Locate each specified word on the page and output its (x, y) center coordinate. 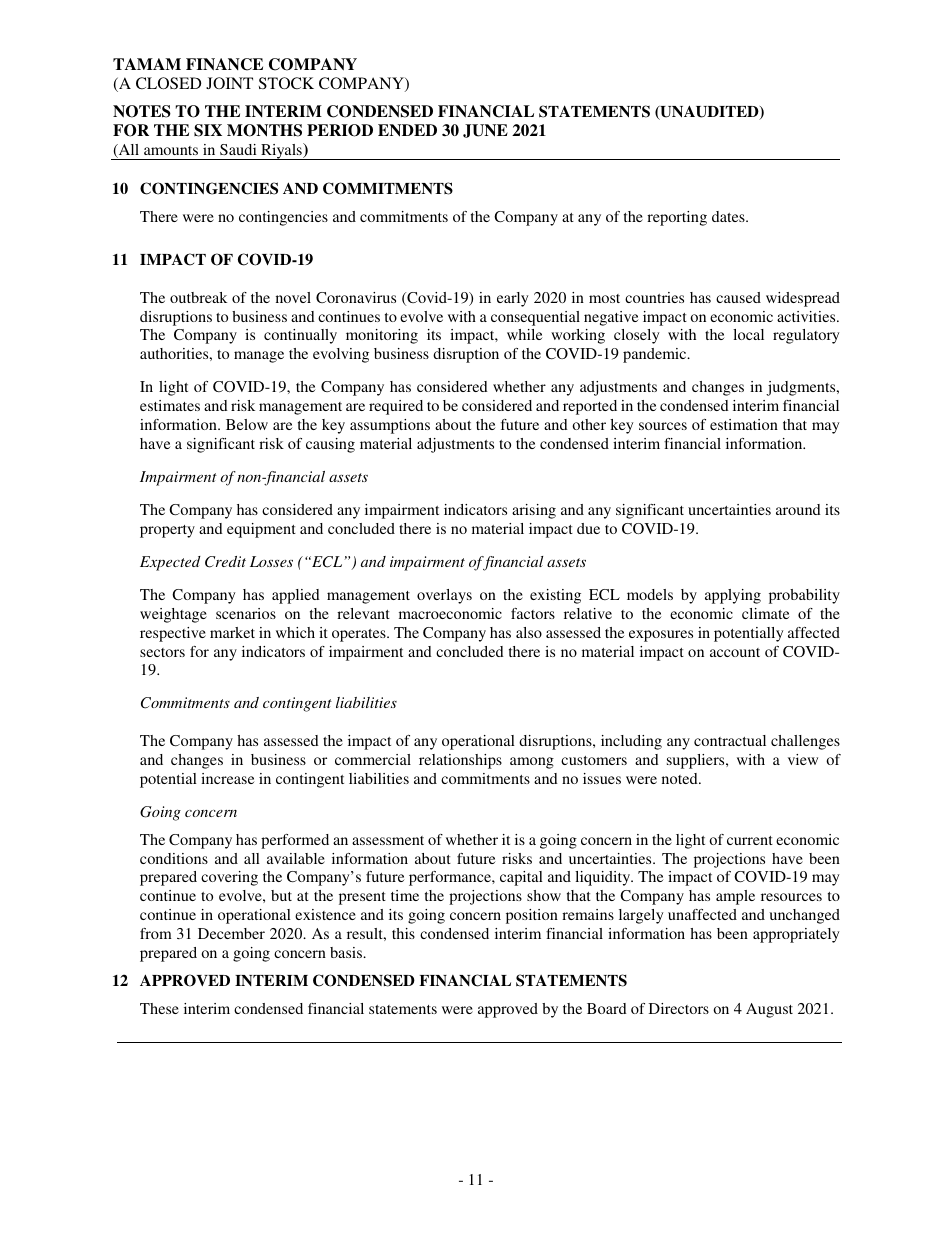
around (798, 509)
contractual (730, 740)
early (513, 299)
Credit (225, 562)
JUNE (485, 131)
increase (227, 778)
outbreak (198, 297)
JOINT (229, 83)
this (403, 933)
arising (534, 511)
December (231, 933)
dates (729, 216)
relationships (460, 761)
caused (738, 297)
